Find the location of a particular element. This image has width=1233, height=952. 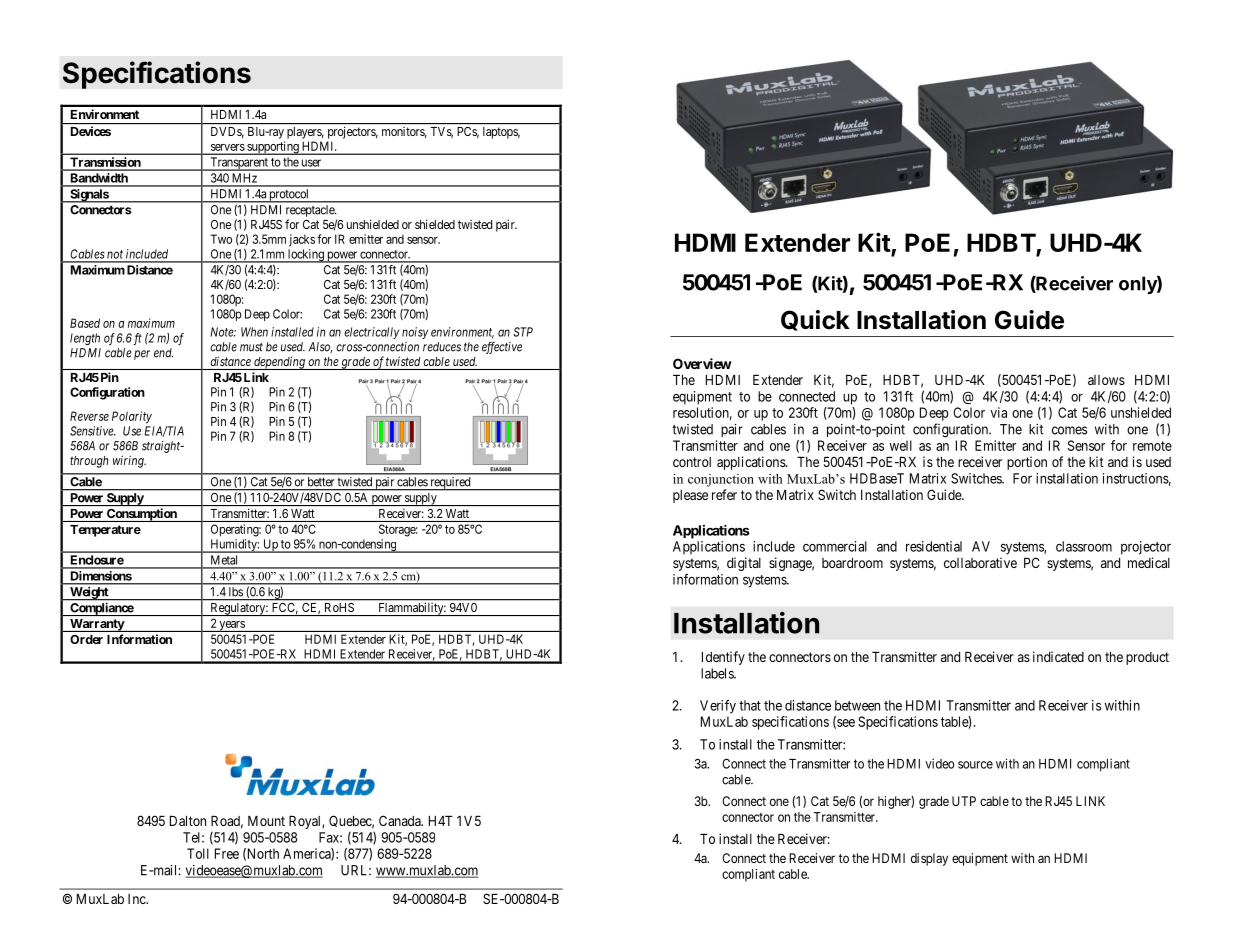

via is located at coordinates (998, 412).
